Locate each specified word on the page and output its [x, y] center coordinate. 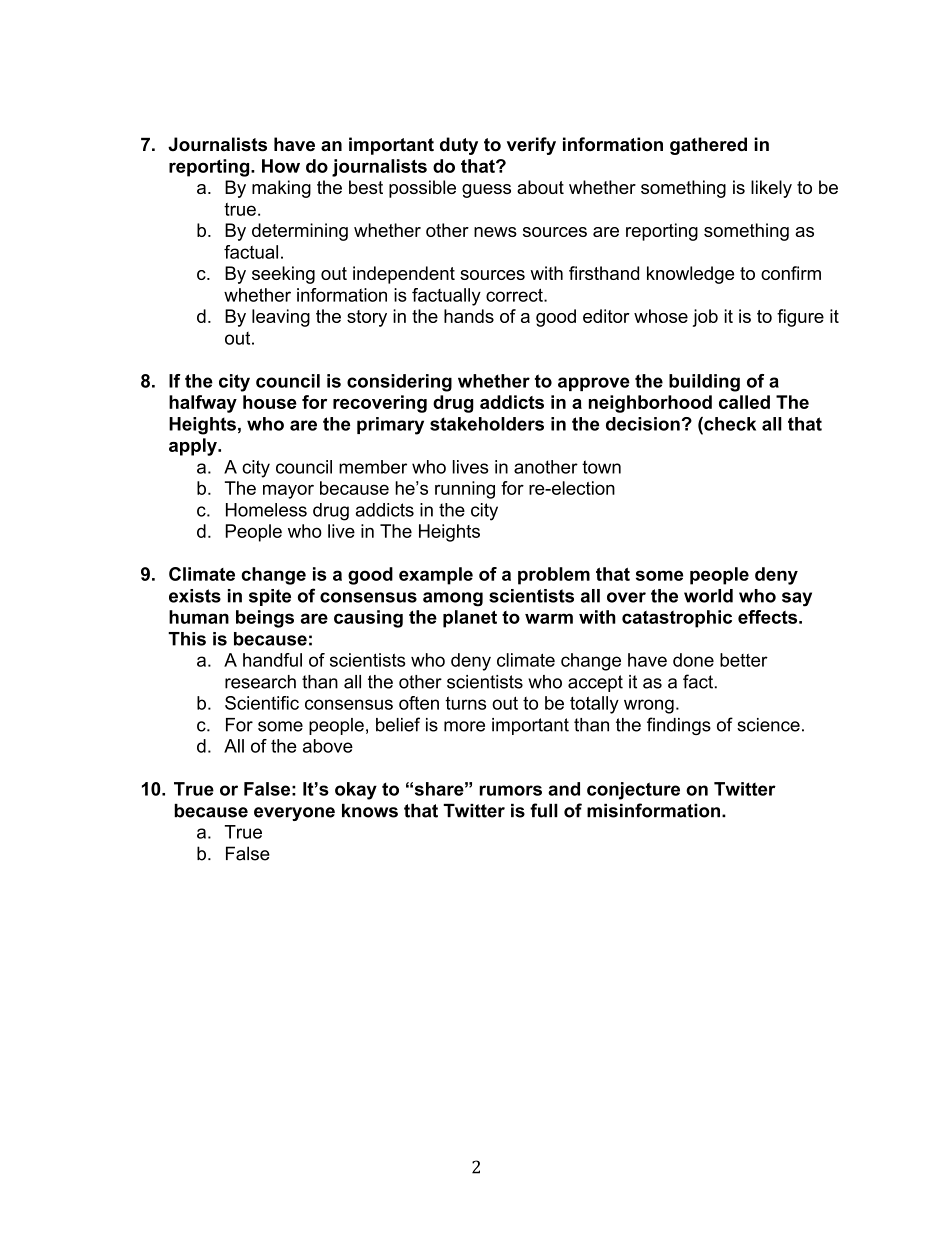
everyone [294, 814]
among [453, 599]
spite [270, 597]
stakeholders [487, 424]
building [704, 383]
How [281, 166]
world [708, 596]
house [270, 402]
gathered [708, 146]
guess [486, 191]
